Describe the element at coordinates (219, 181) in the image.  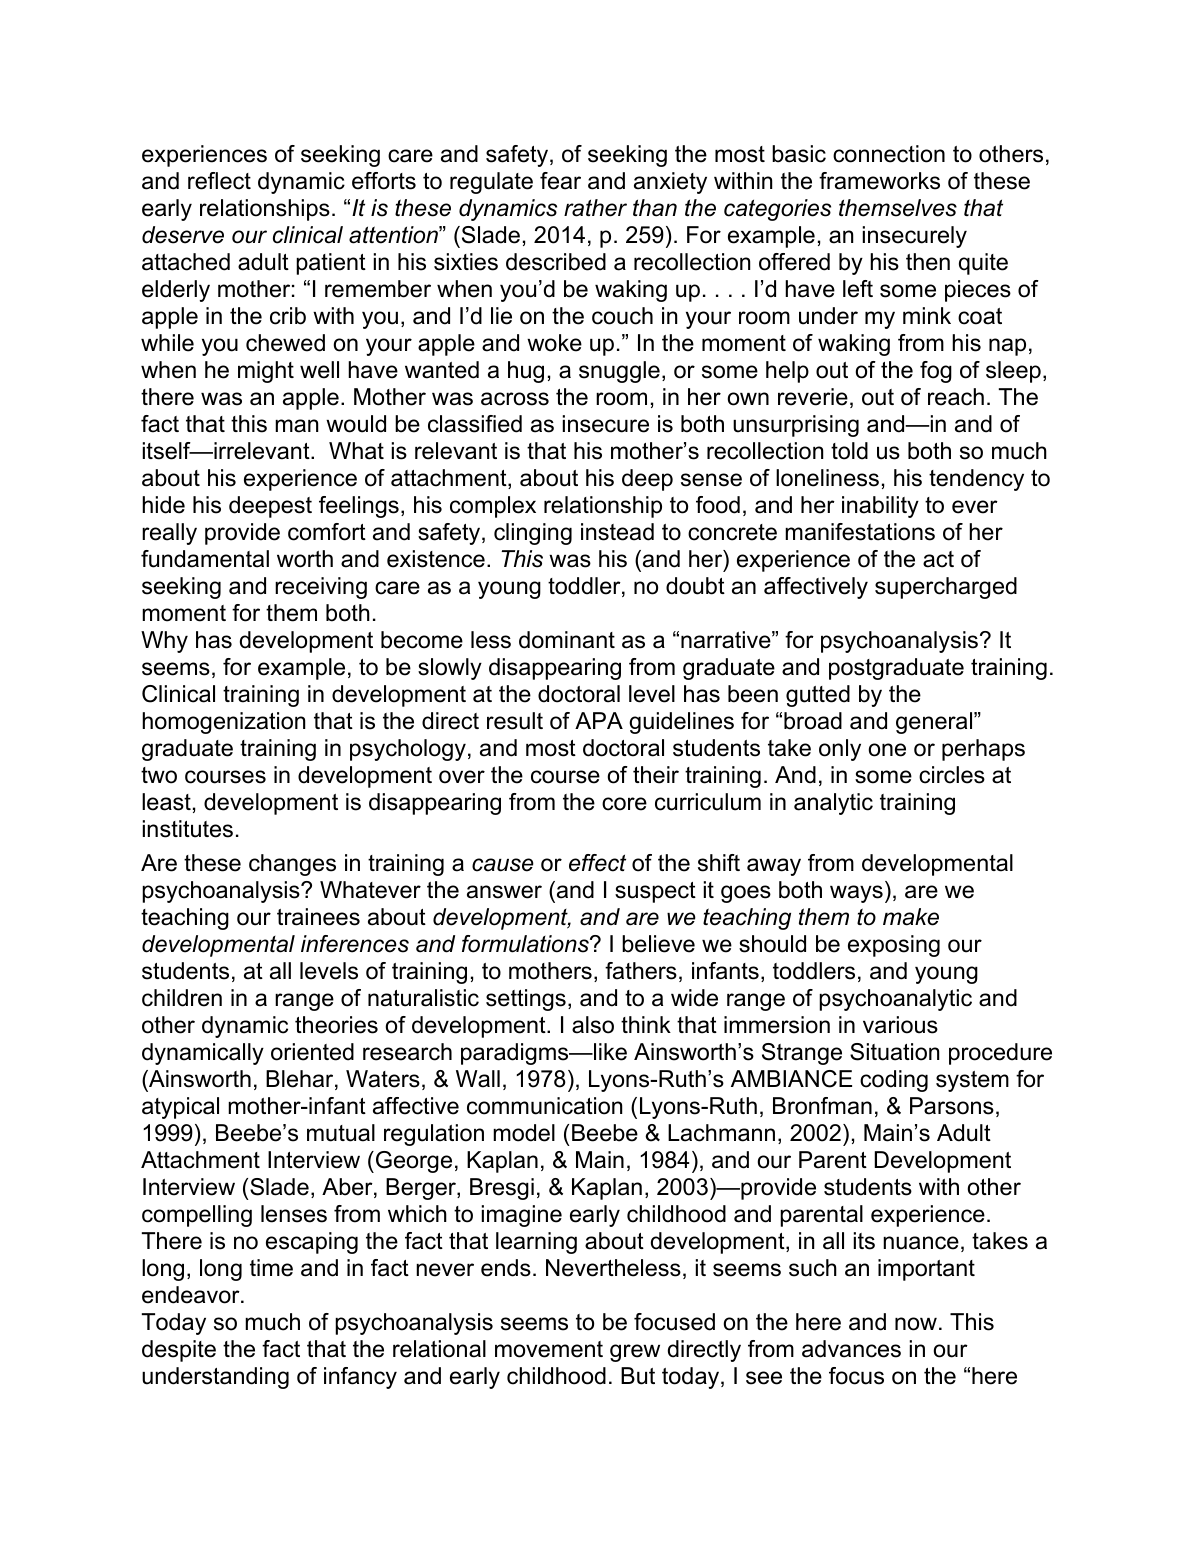
I see `reflect` at that location.
